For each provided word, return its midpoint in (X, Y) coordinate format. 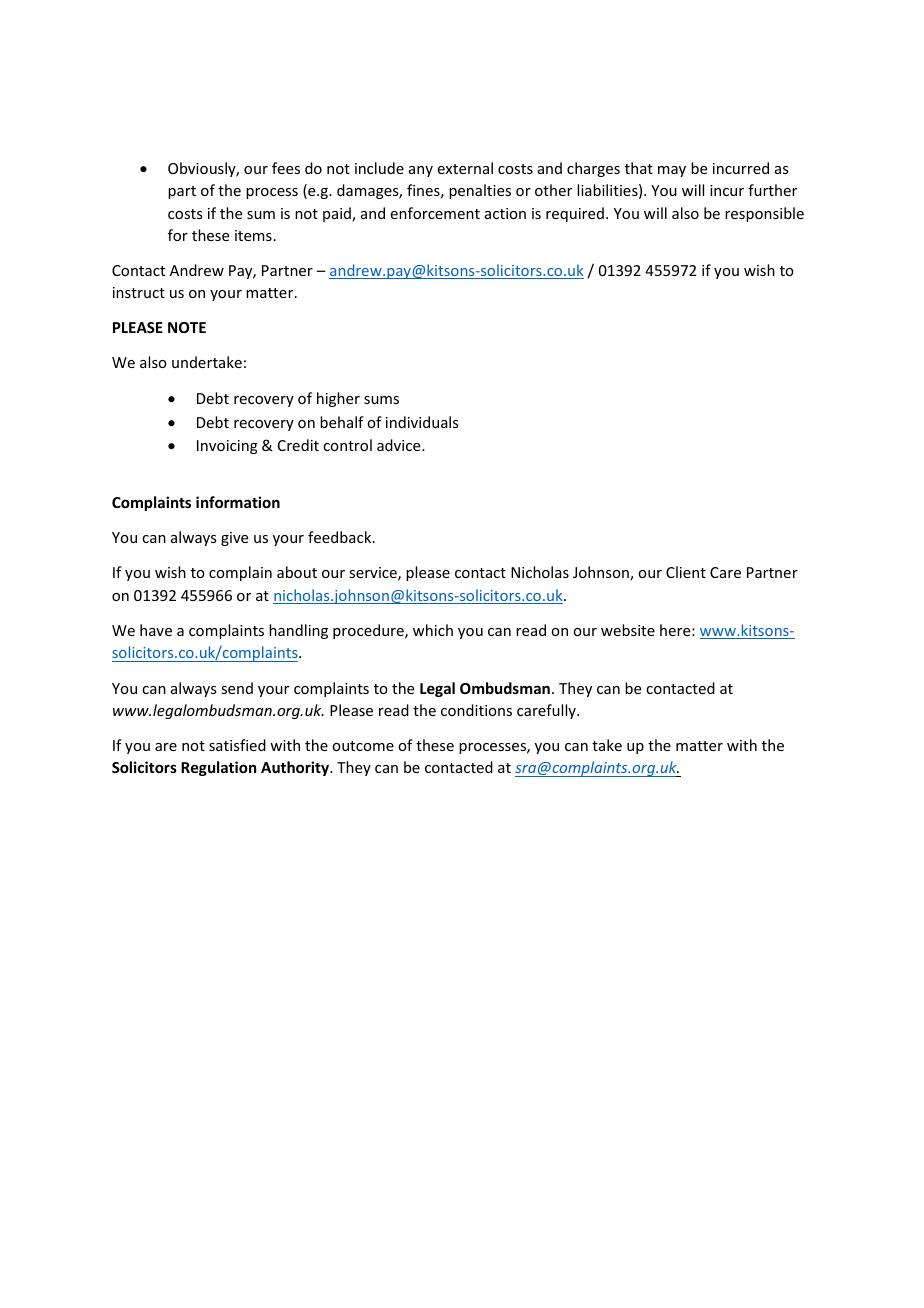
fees (286, 168)
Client (686, 572)
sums (381, 400)
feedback (341, 537)
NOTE (187, 327)
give (234, 539)
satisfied (237, 745)
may (672, 171)
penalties (480, 191)
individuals (422, 422)
